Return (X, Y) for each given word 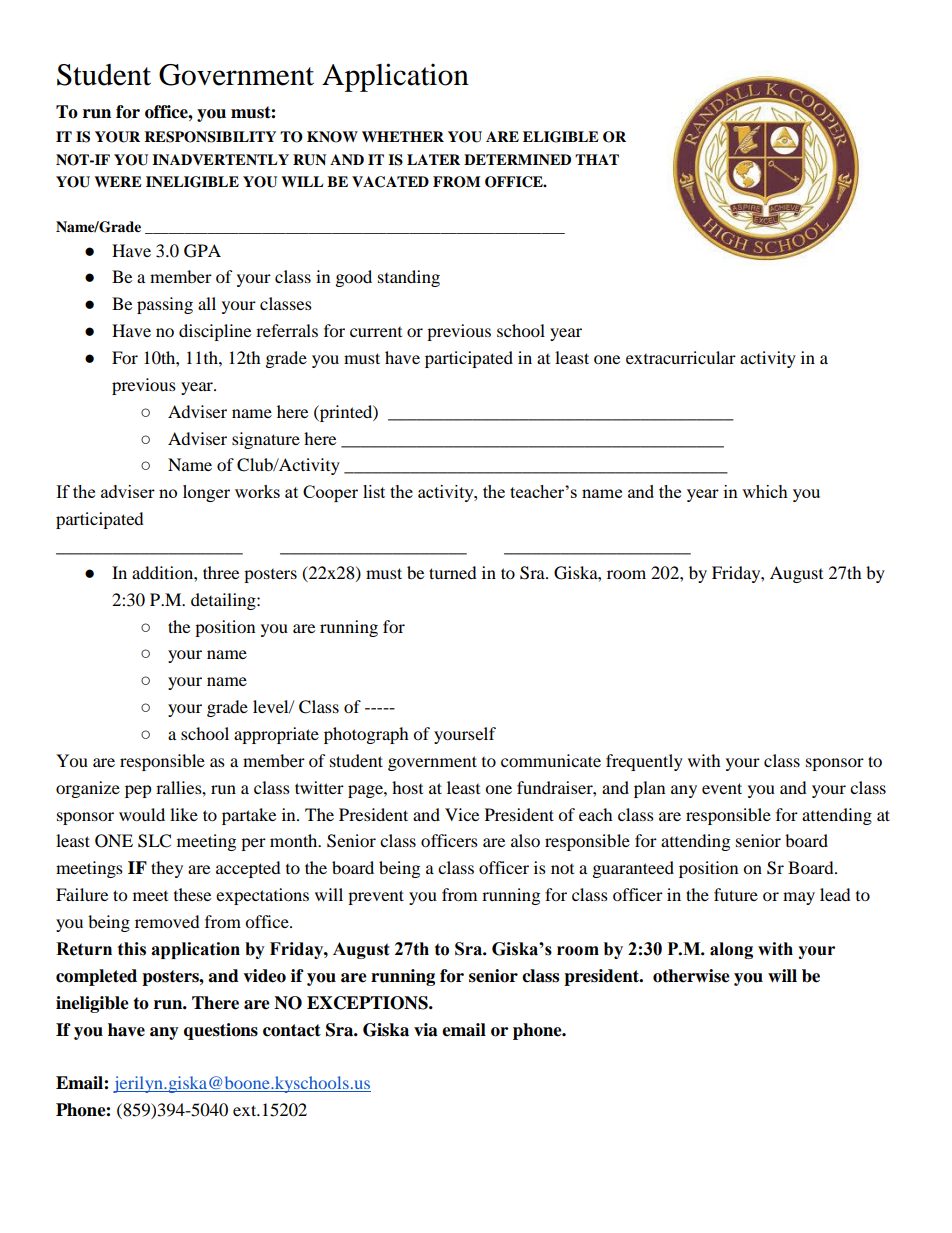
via (426, 1030)
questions (221, 1031)
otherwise (691, 976)
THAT (597, 159)
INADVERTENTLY (220, 159)
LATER (433, 159)
